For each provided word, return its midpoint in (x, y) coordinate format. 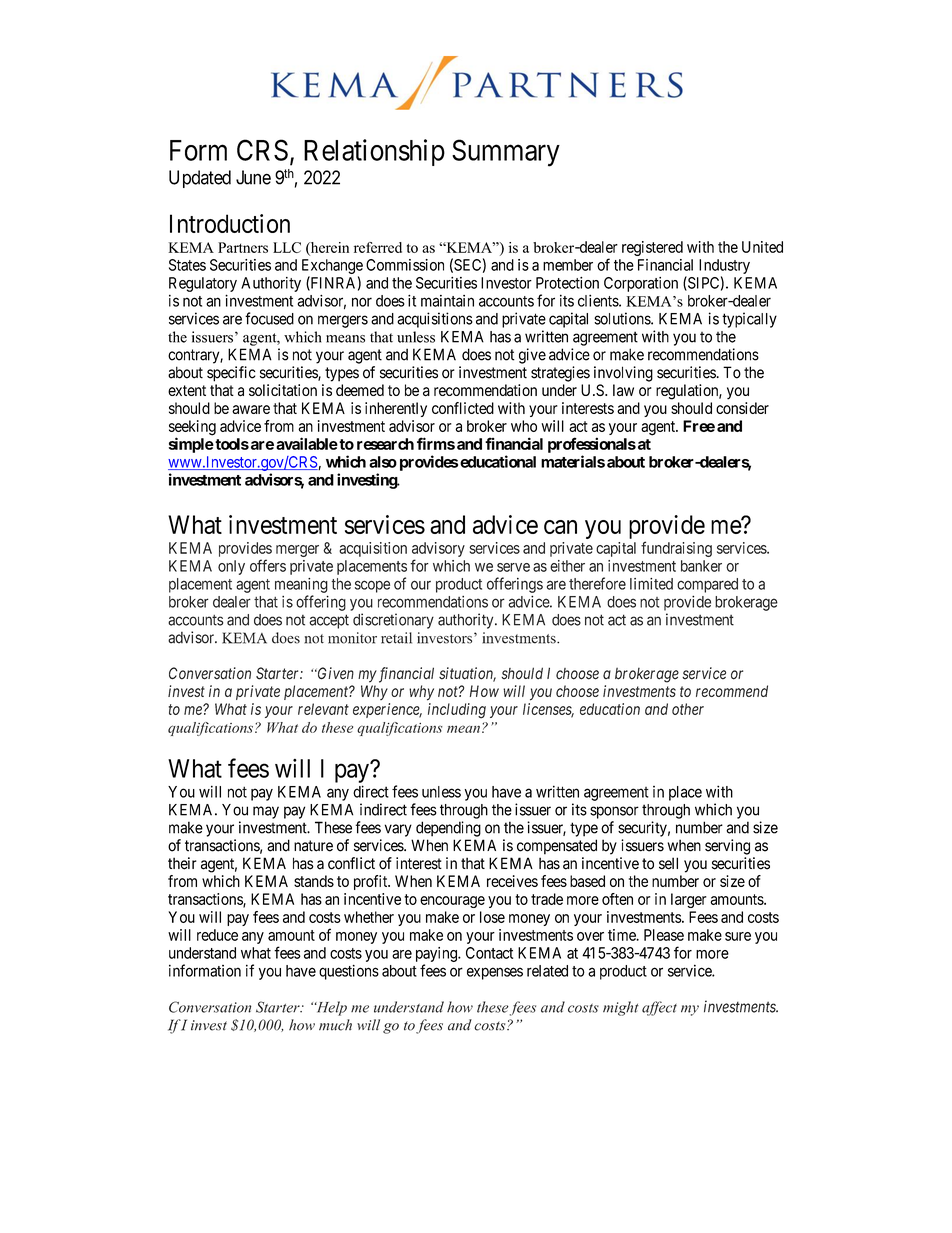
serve (513, 567)
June (253, 177)
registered (652, 248)
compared (707, 585)
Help (331, 1008)
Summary (506, 153)
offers (268, 565)
